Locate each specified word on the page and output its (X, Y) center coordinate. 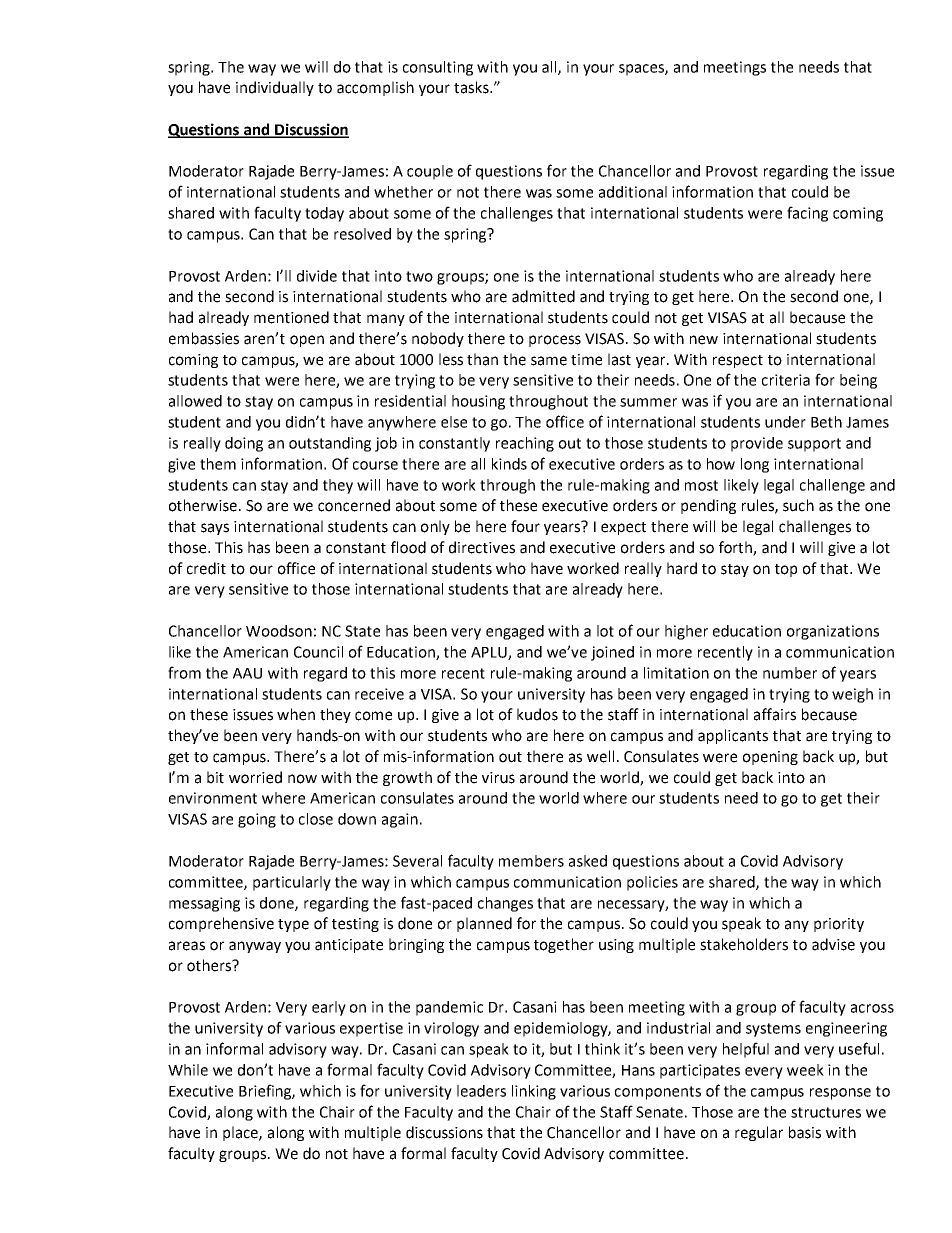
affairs (775, 714)
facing (807, 214)
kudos (537, 714)
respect (738, 361)
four (525, 526)
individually (275, 88)
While (188, 1070)
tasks (472, 87)
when (296, 714)
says (215, 529)
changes (505, 904)
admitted (543, 296)
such (798, 505)
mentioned (291, 317)
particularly (292, 883)
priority (839, 925)
